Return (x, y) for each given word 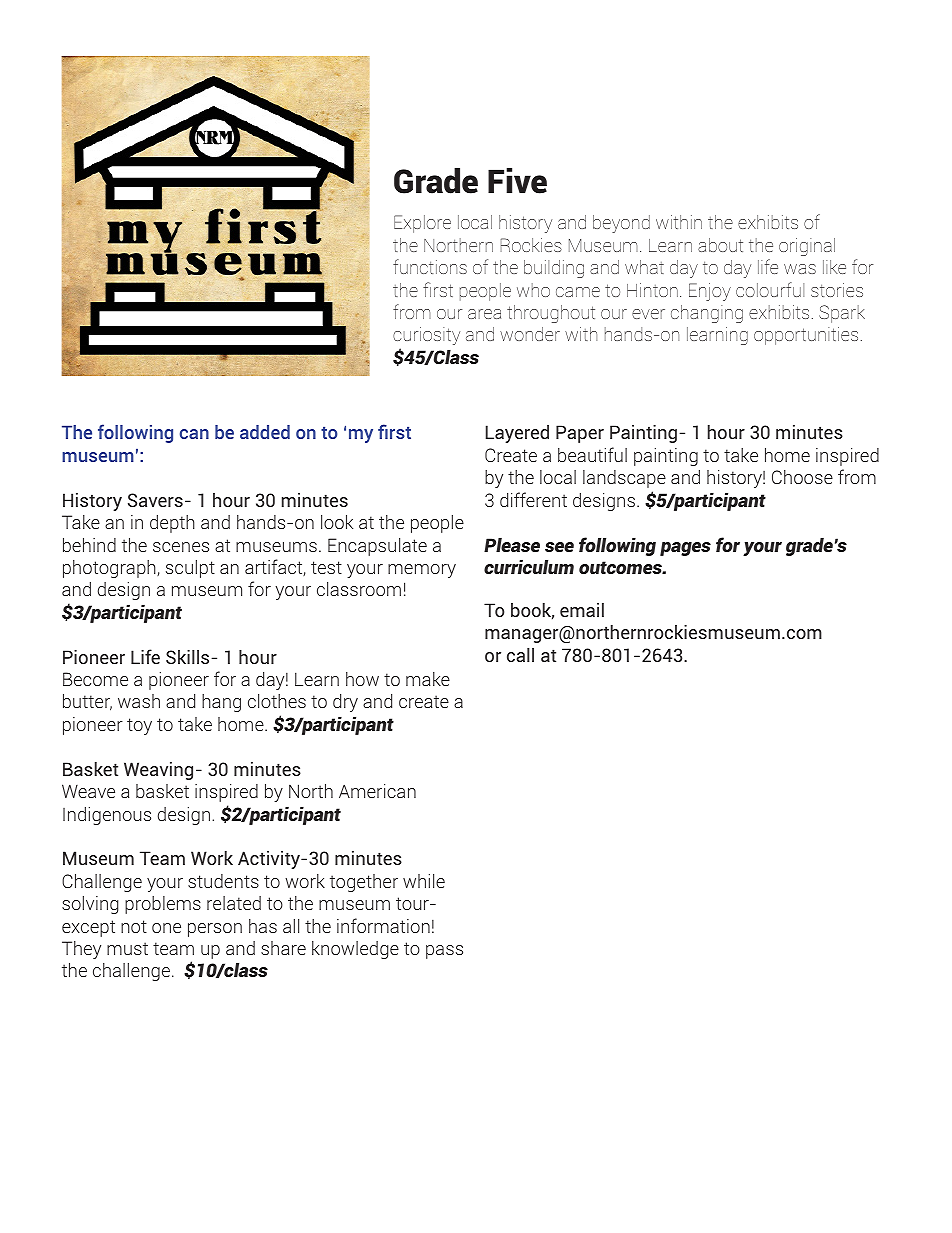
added (265, 432)
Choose (802, 477)
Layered (517, 434)
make (428, 679)
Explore (422, 224)
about (720, 245)
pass (444, 952)
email (582, 609)
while (424, 881)
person (215, 930)
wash (139, 701)
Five (517, 181)
